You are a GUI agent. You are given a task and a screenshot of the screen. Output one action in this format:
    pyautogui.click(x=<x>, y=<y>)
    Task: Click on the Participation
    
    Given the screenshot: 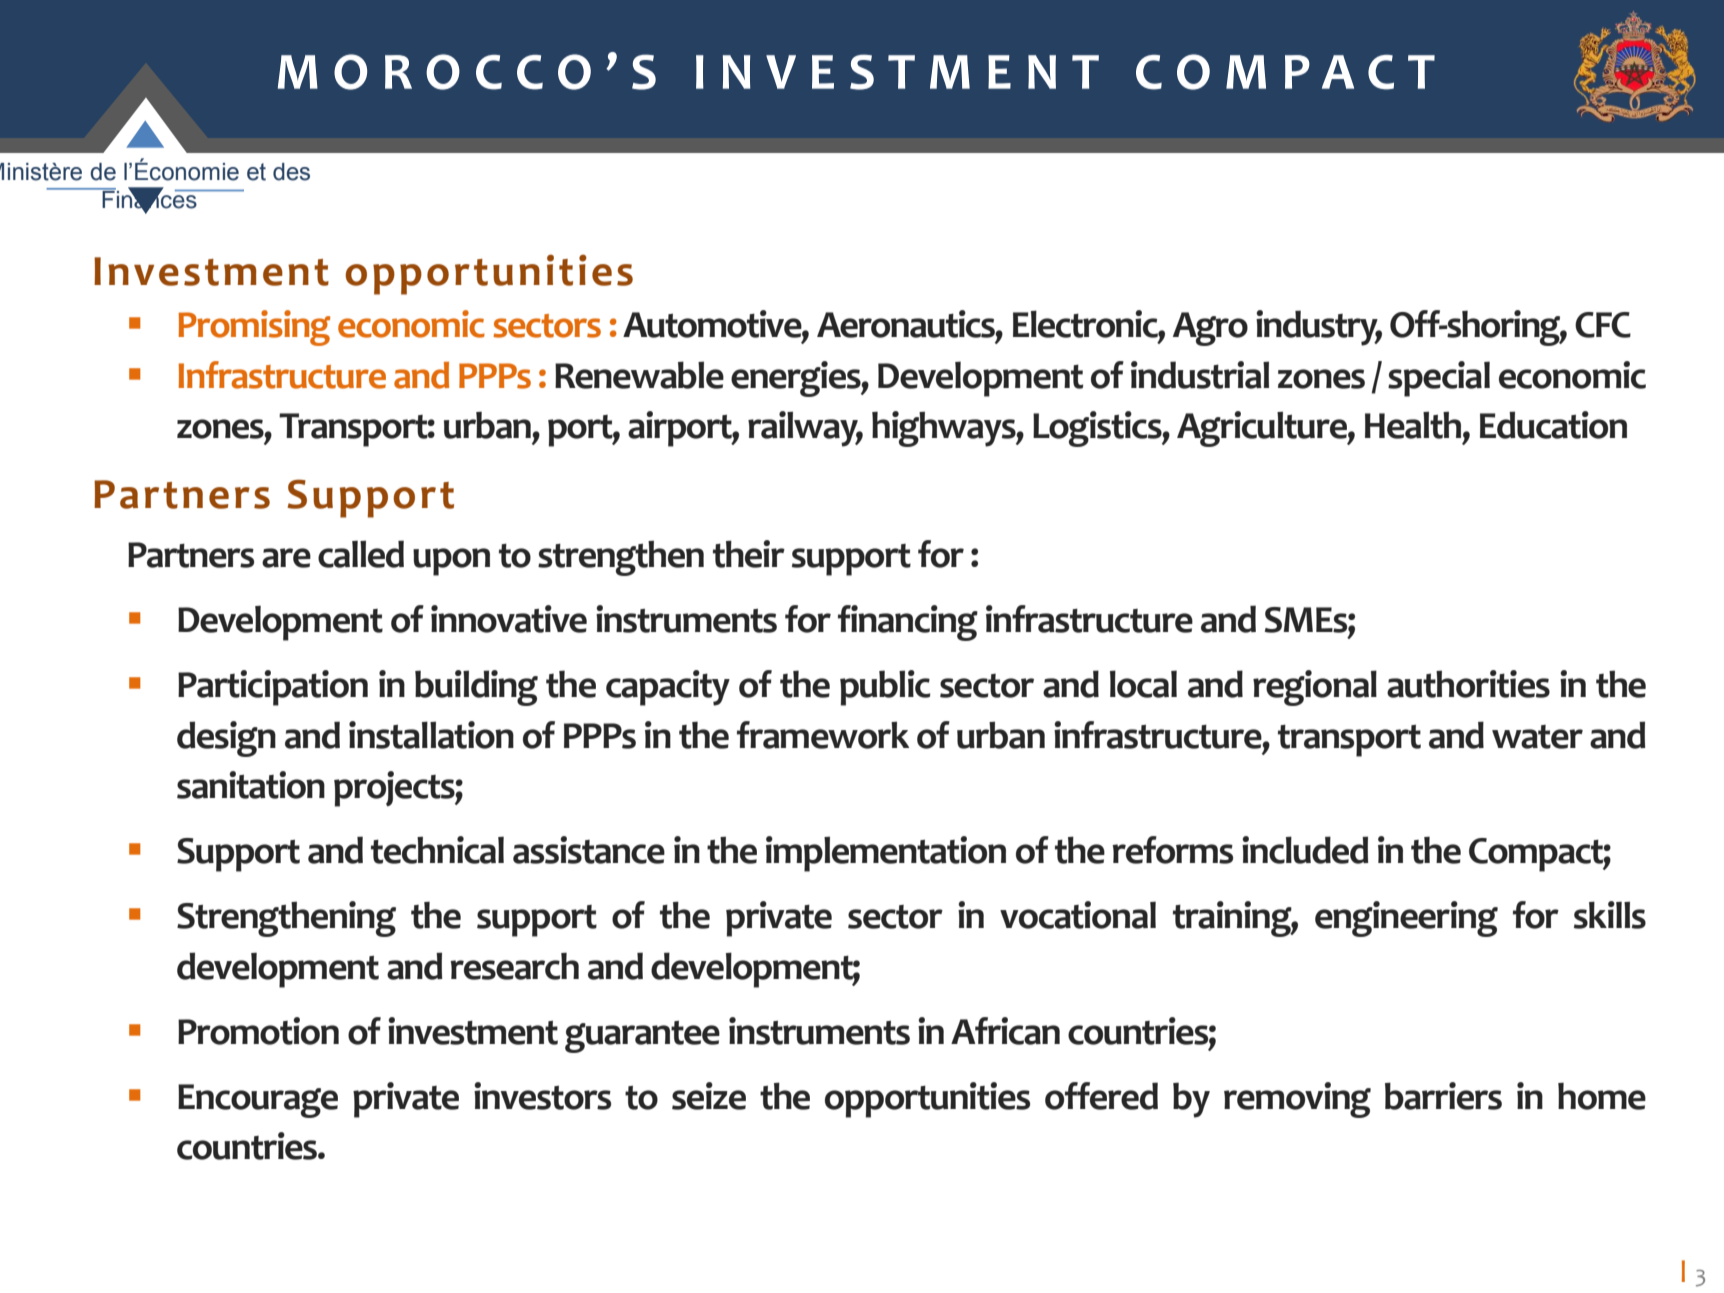 What is the action you would take?
    pyautogui.click(x=273, y=688)
